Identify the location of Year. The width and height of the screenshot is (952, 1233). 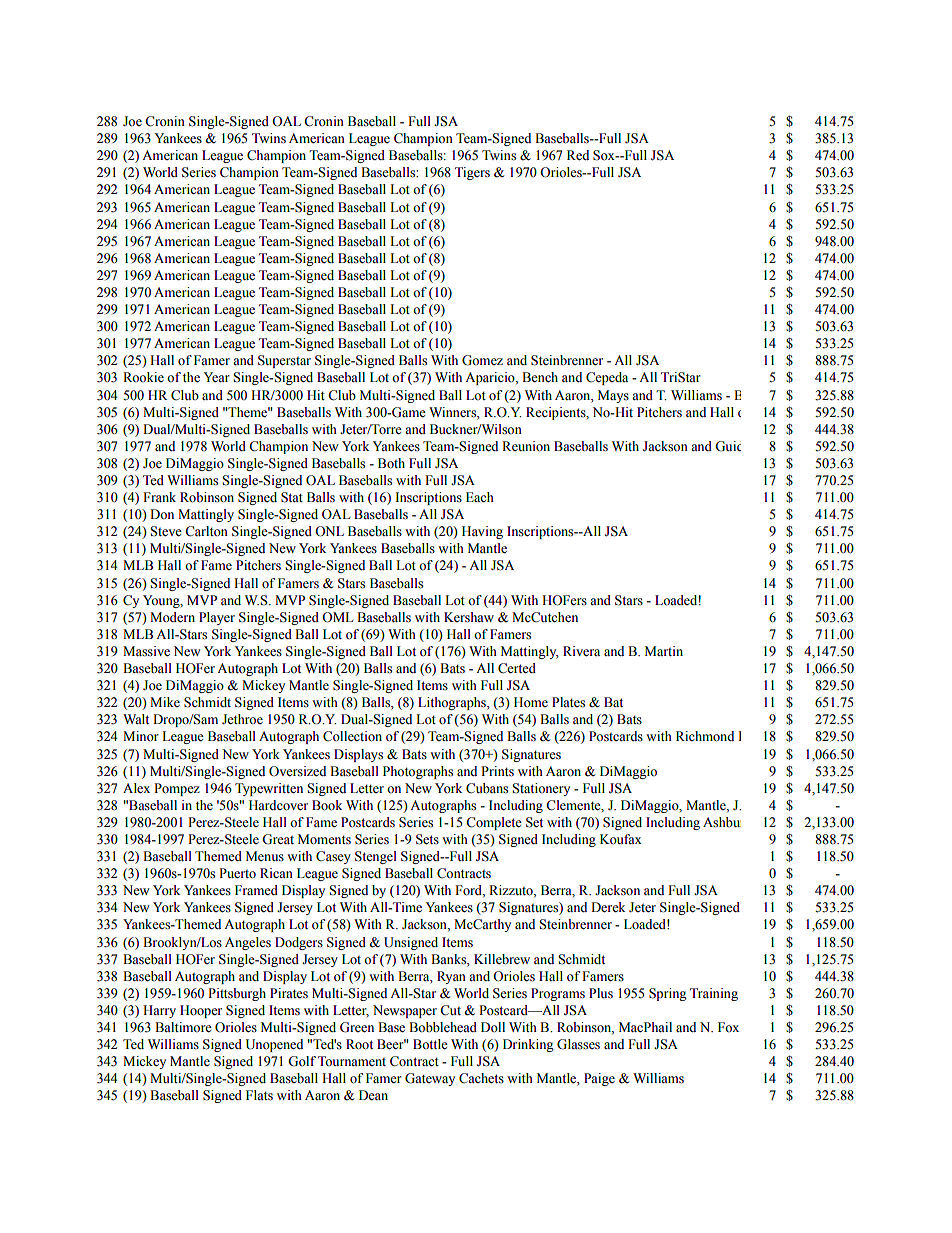
(217, 377).
